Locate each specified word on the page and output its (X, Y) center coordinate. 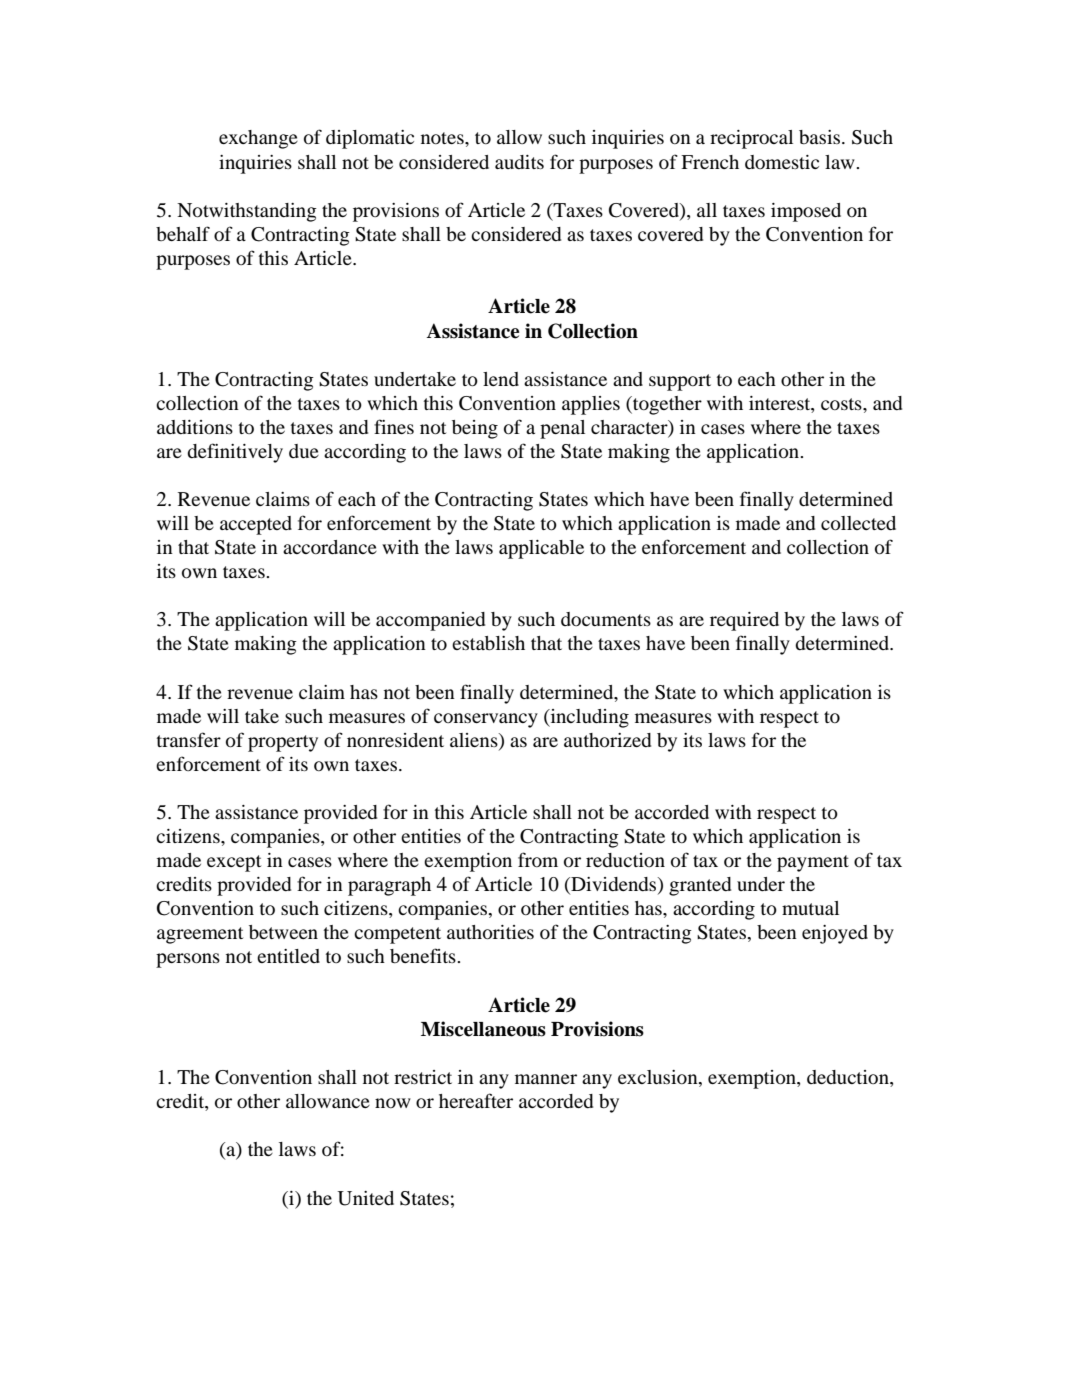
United (365, 1198)
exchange (258, 139)
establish (488, 643)
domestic (782, 162)
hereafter (476, 1100)
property (283, 743)
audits (519, 162)
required (744, 621)
